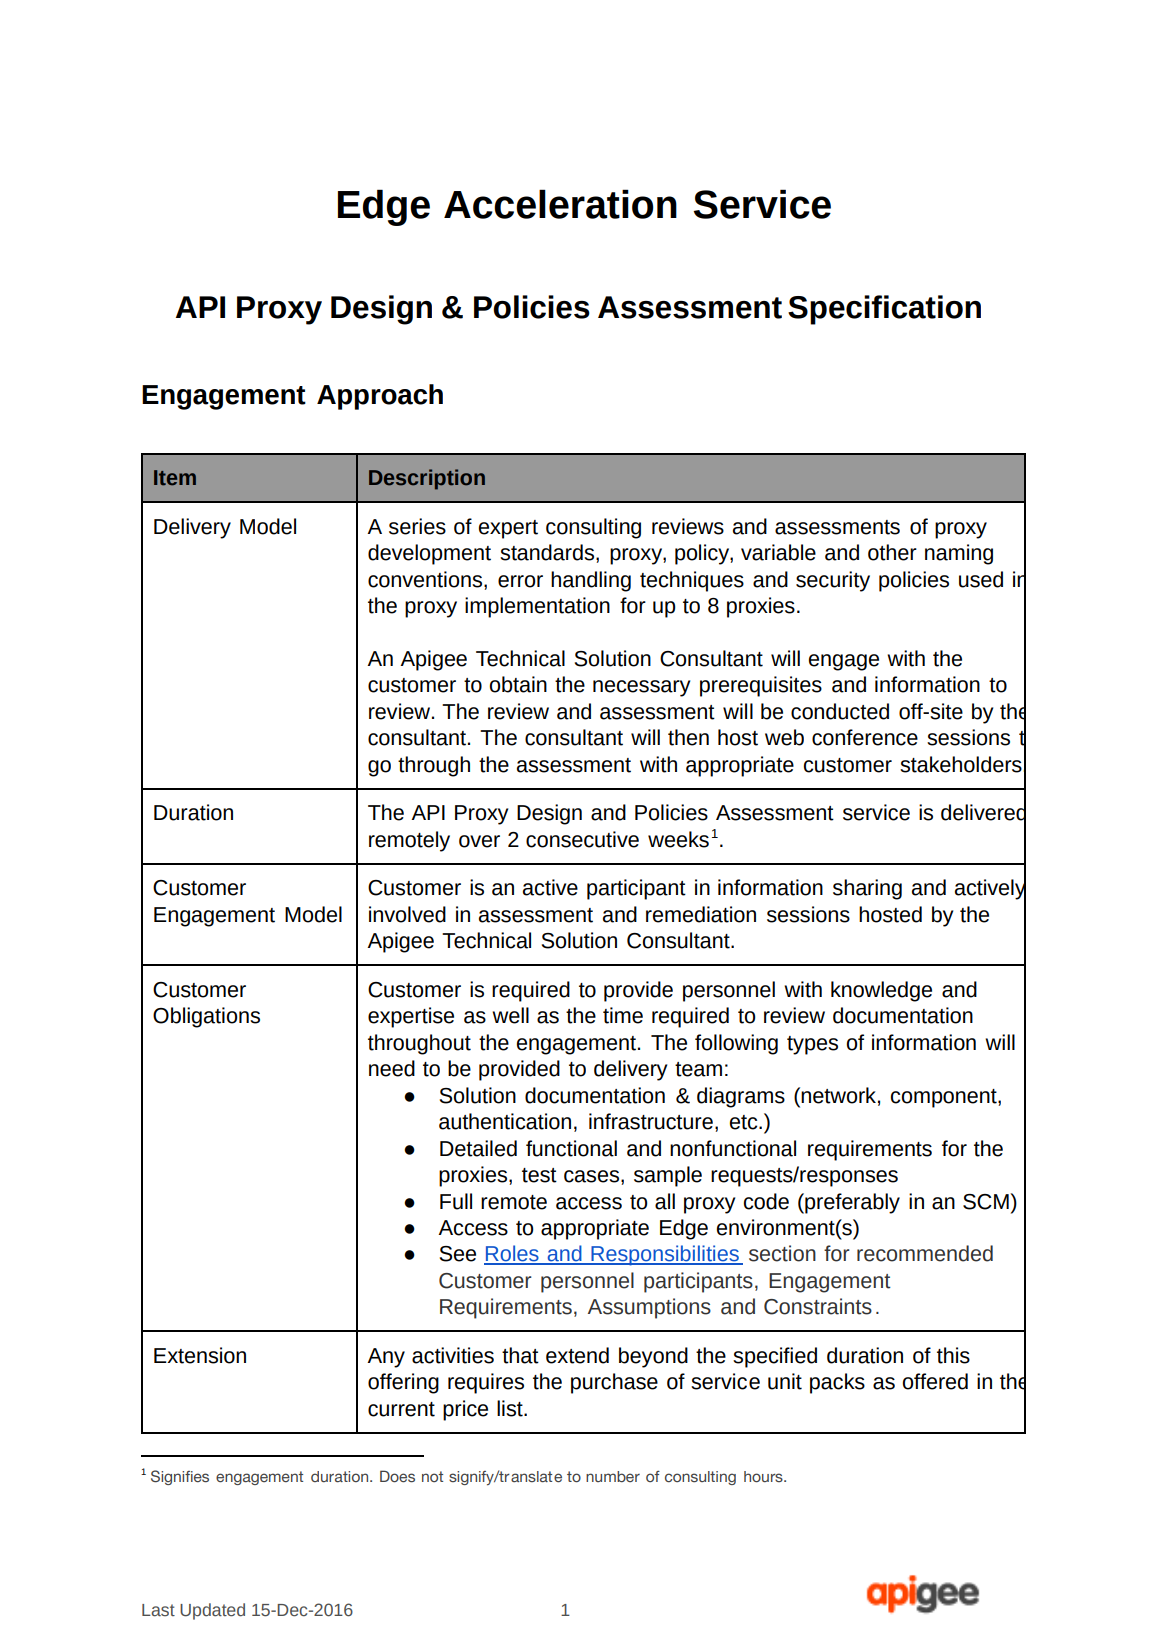  What do you see at coordinates (884, 310) in the screenshot?
I see `Specification` at bounding box center [884, 310].
